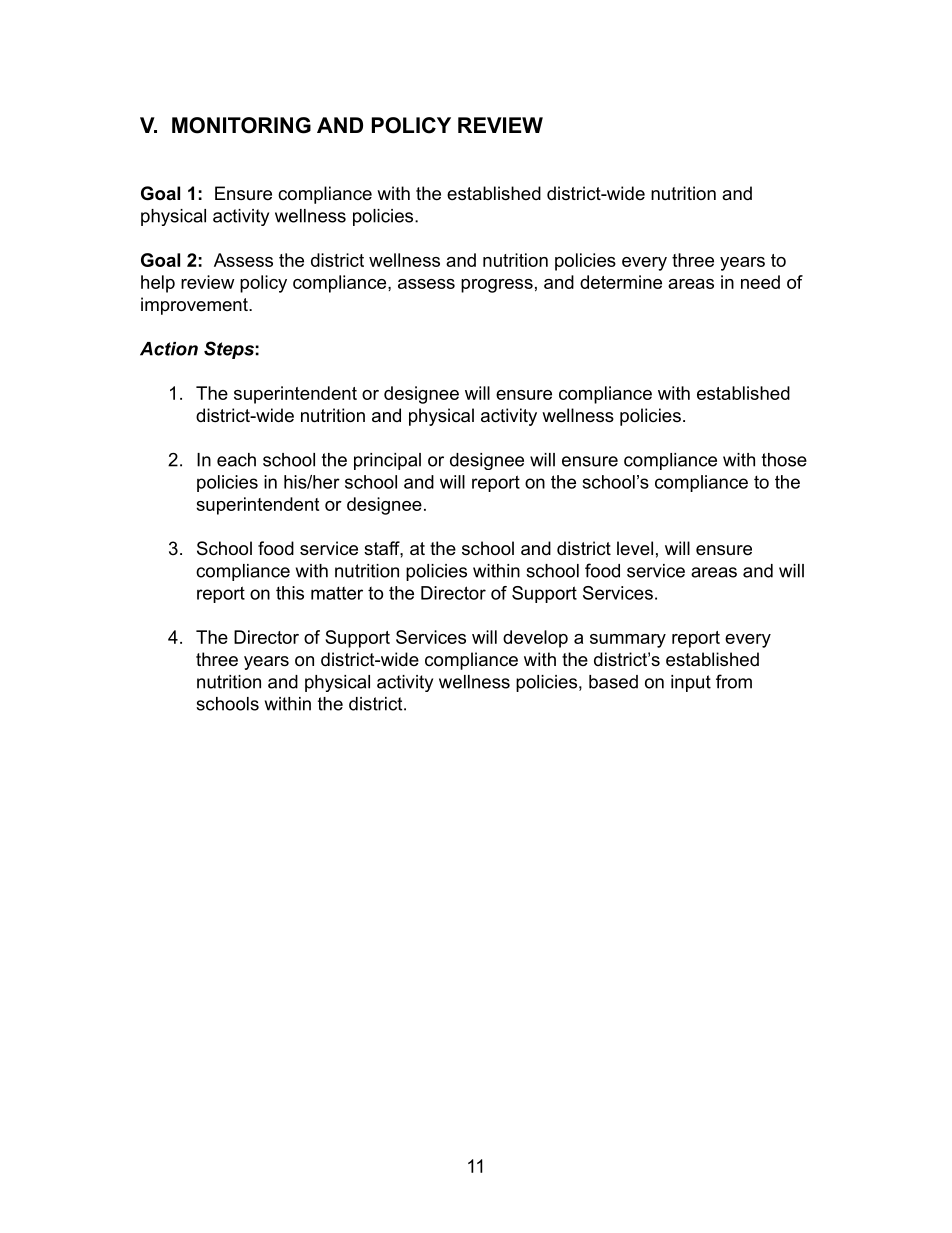 Image resolution: width=952 pixels, height=1233 pixels. I want to click on those, so click(784, 460).
